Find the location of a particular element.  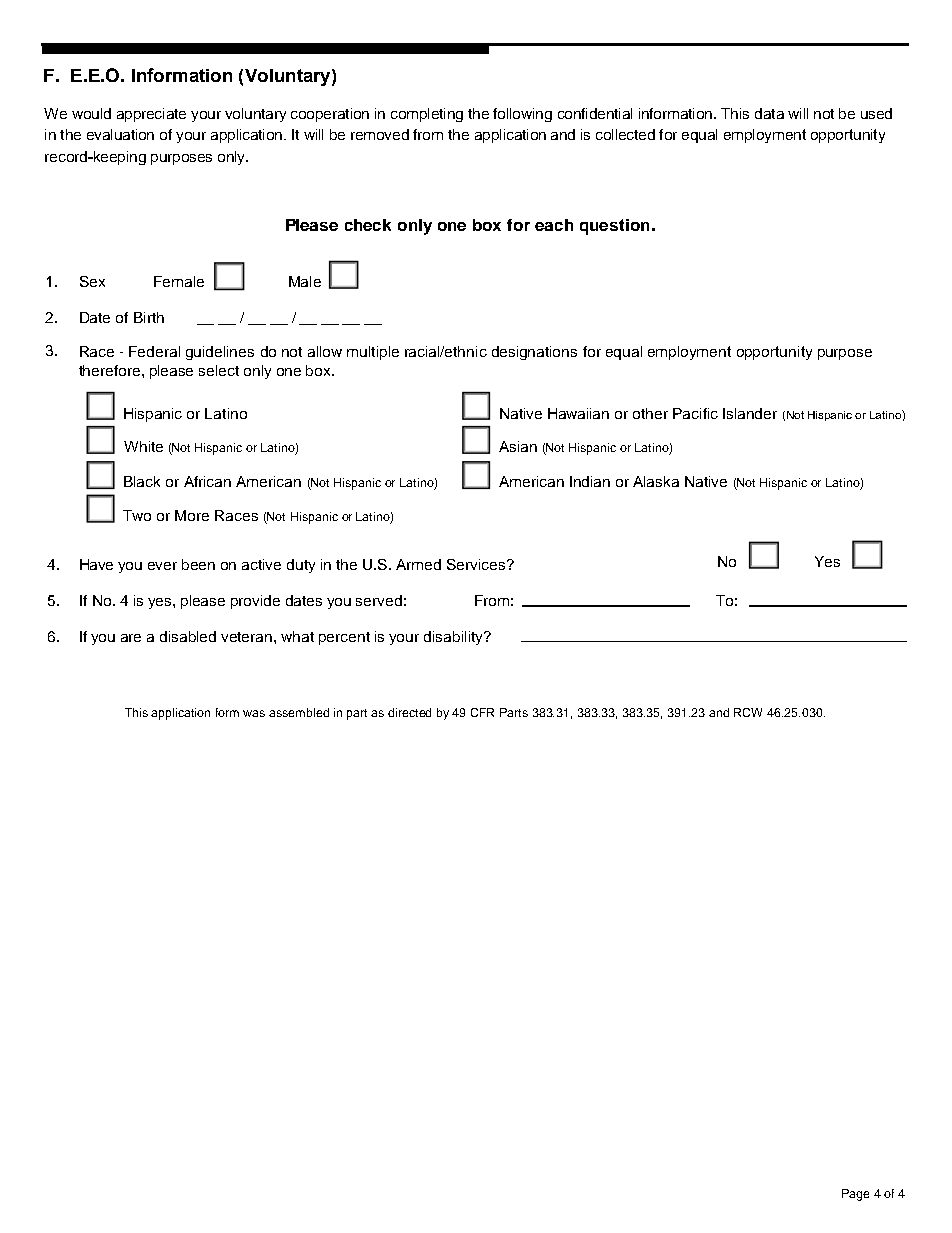

Asian is located at coordinates (518, 446).
